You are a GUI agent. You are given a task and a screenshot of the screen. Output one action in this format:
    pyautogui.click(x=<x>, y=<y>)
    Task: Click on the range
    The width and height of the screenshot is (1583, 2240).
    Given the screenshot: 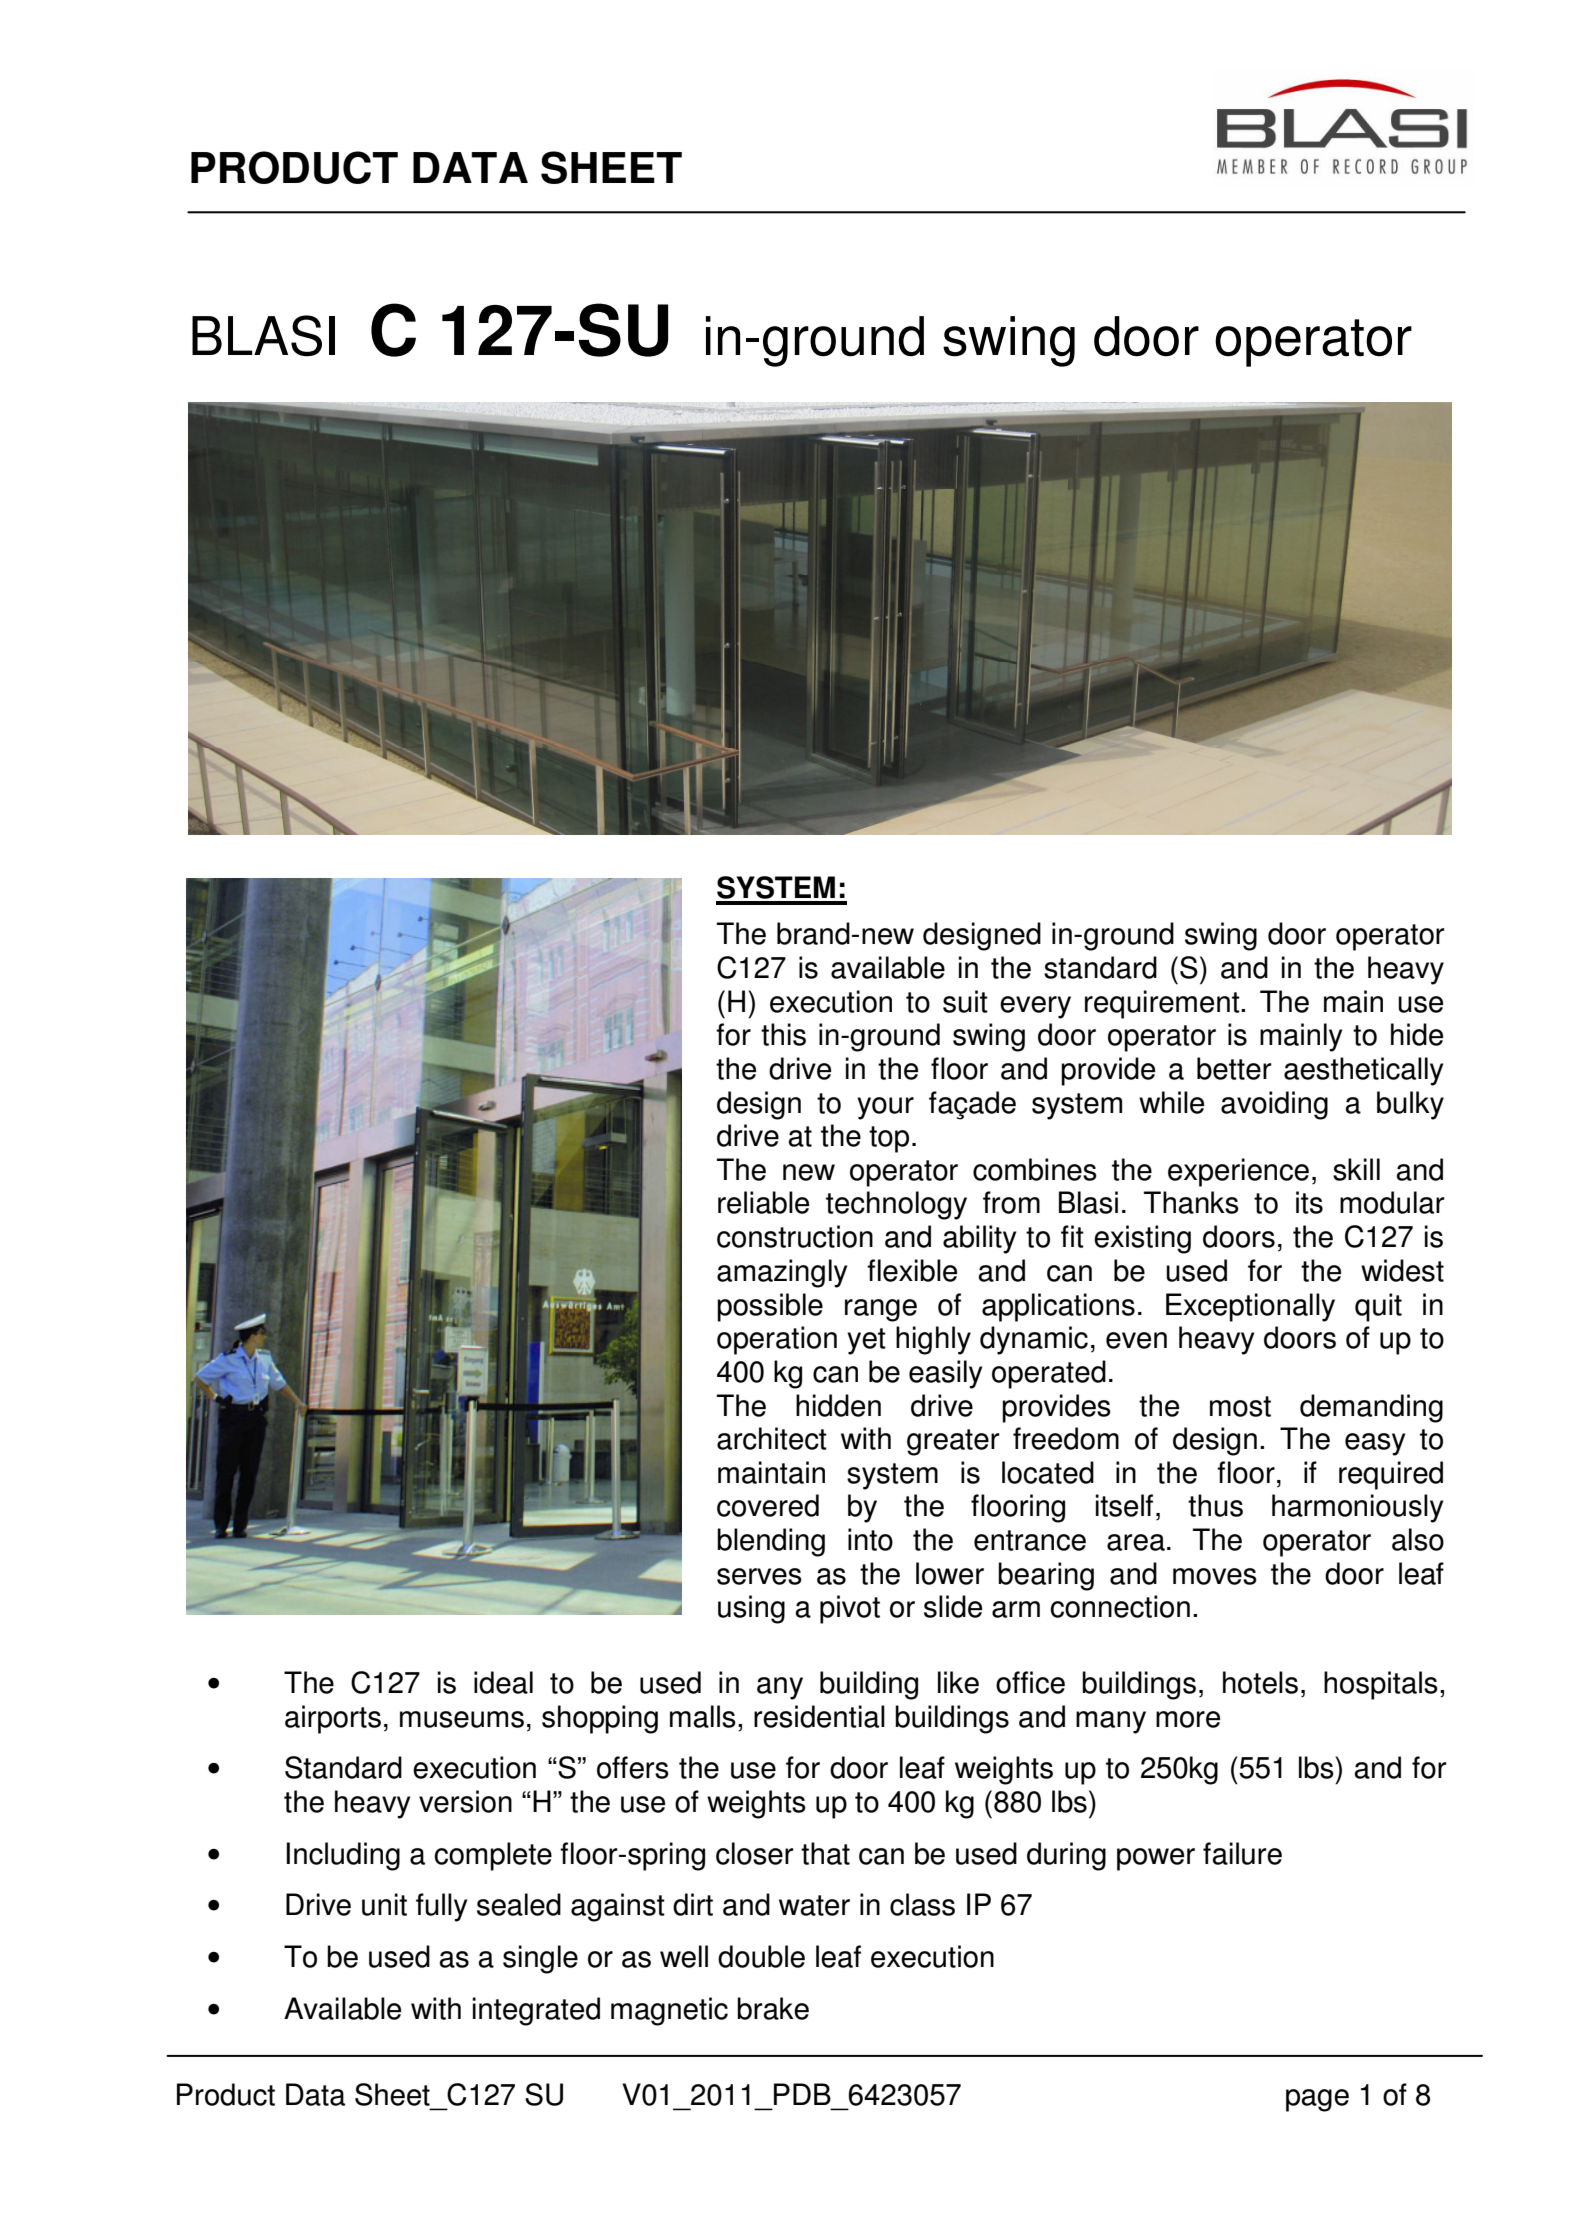 What is the action you would take?
    pyautogui.click(x=881, y=1310)
